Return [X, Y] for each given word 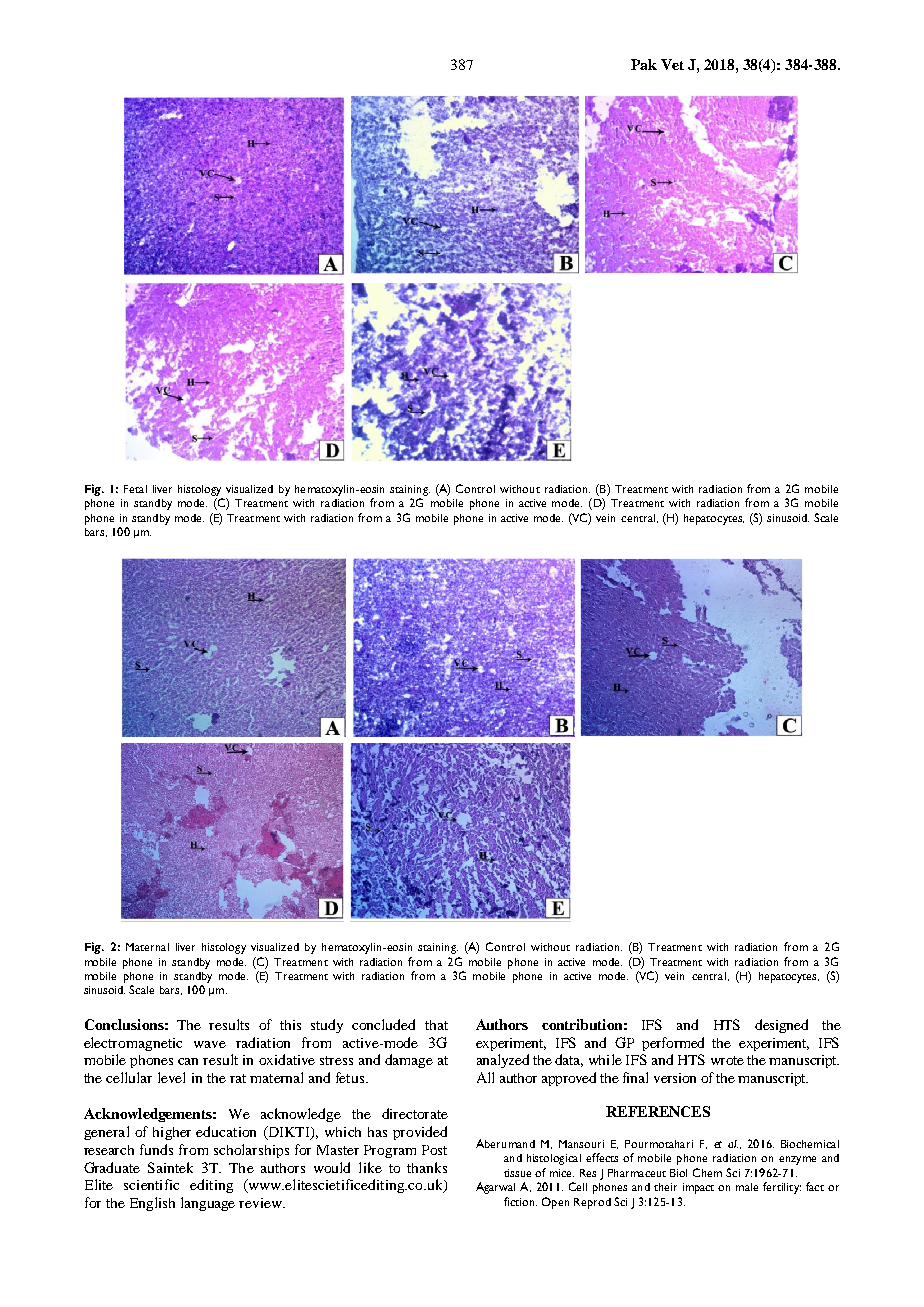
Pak [644, 64]
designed [781, 1026]
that [436, 1025]
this [290, 1025]
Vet [672, 64]
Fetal [135, 489]
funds [156, 1149]
